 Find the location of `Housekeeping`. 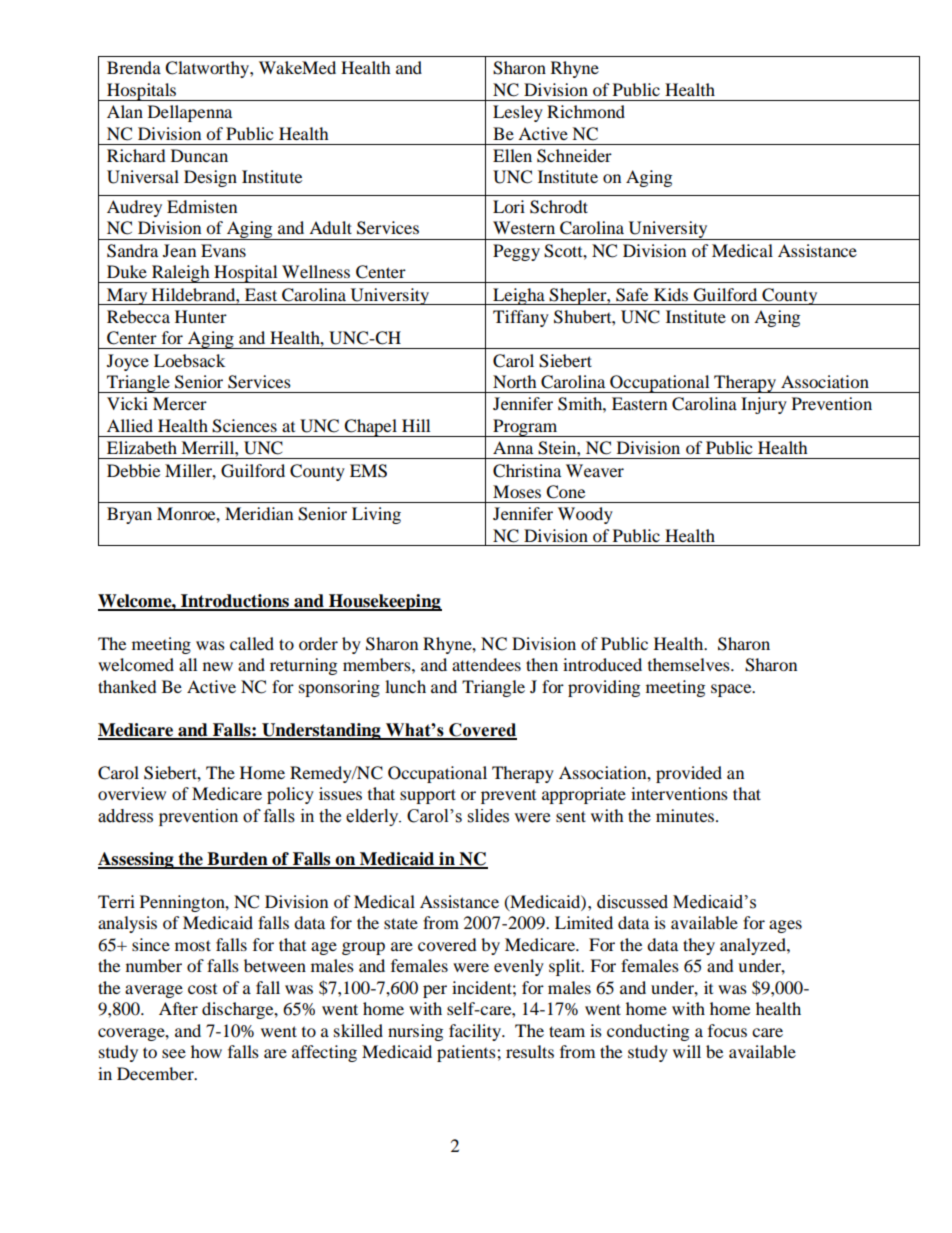

Housekeeping is located at coordinates (384, 602).
